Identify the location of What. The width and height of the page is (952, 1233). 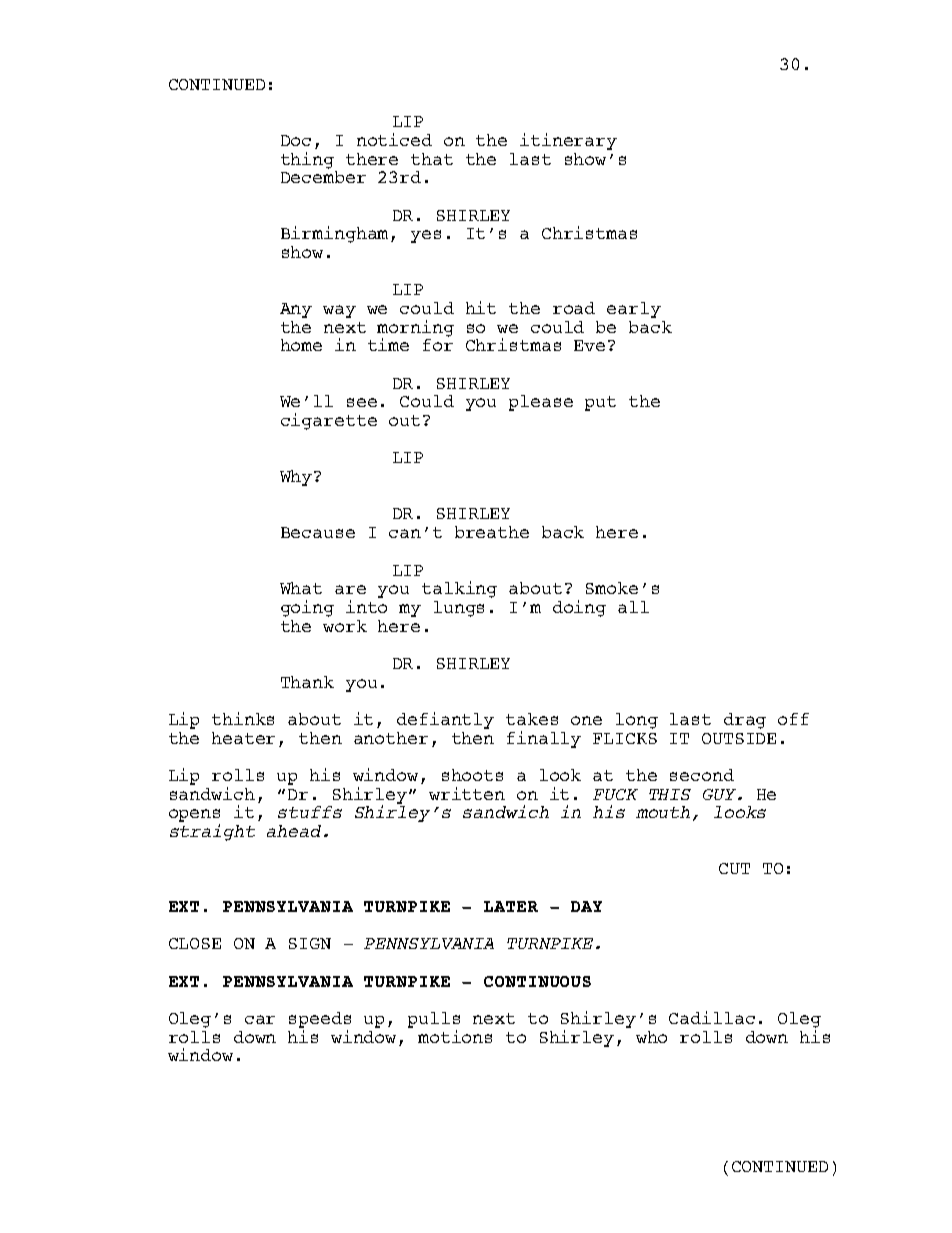
(301, 588).
